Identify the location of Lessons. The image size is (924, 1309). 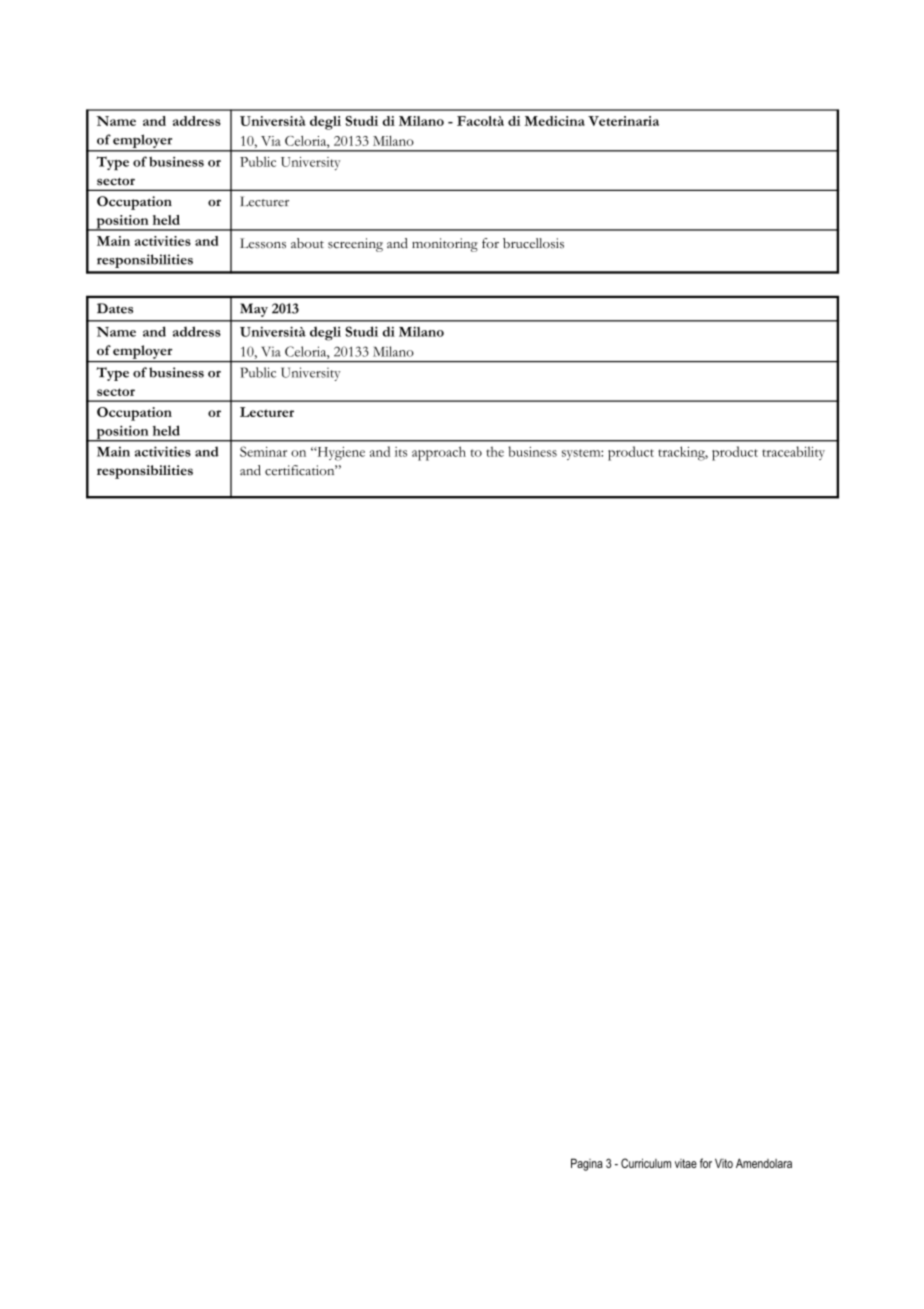
(263, 243).
